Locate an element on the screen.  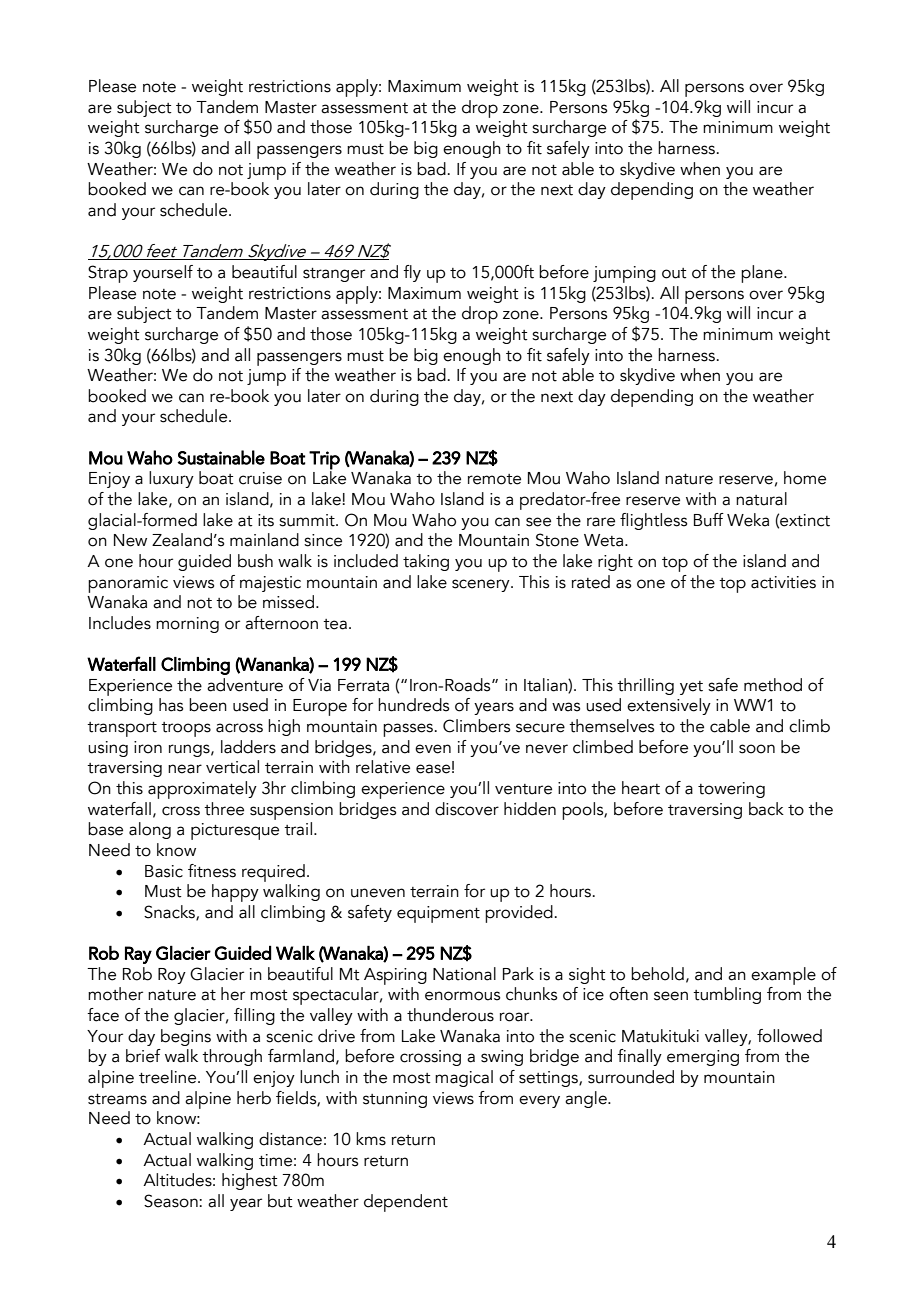
dependent is located at coordinates (406, 1203).
